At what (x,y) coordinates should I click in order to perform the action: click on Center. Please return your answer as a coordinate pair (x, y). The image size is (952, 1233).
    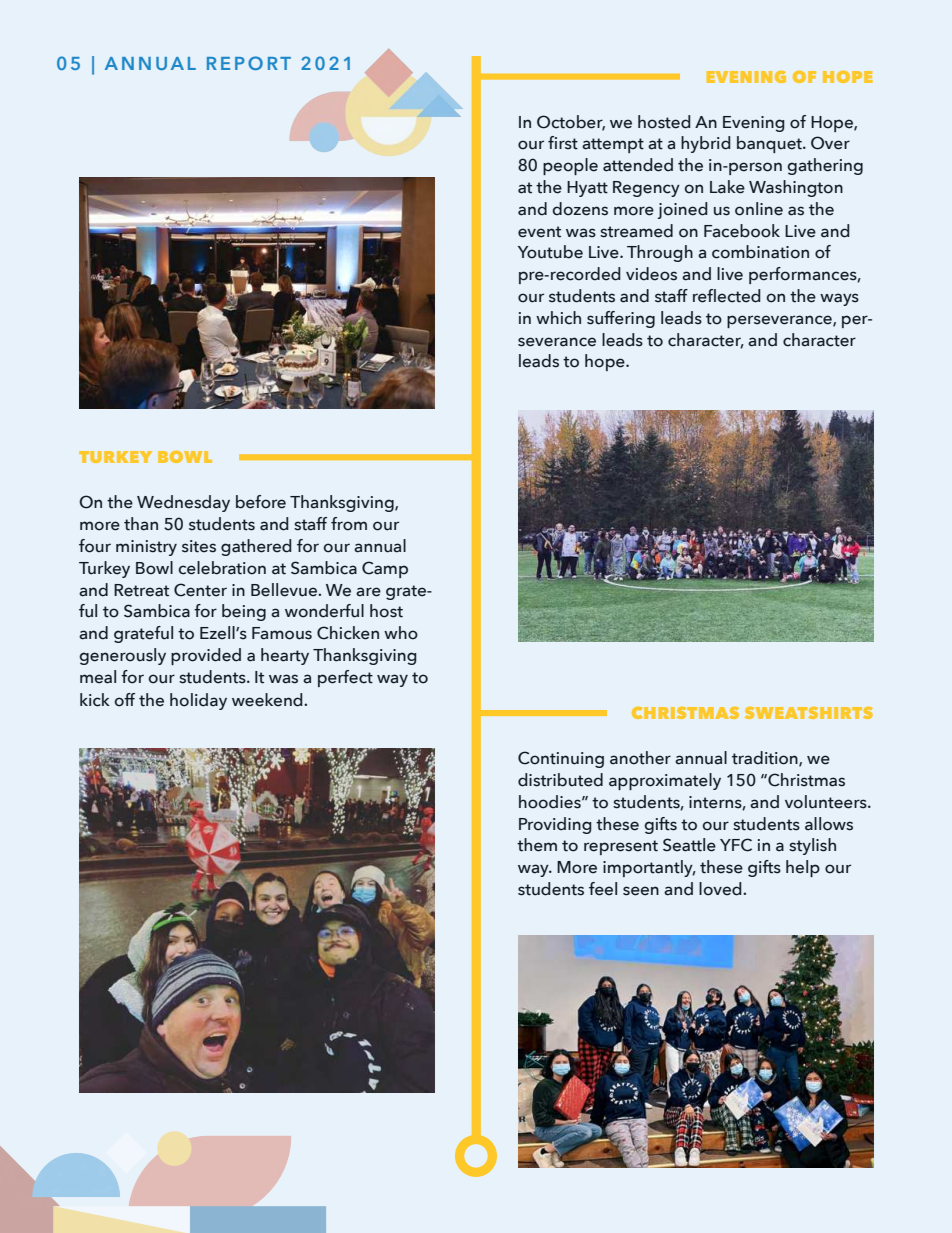
    Looking at the image, I should click on (200, 590).
